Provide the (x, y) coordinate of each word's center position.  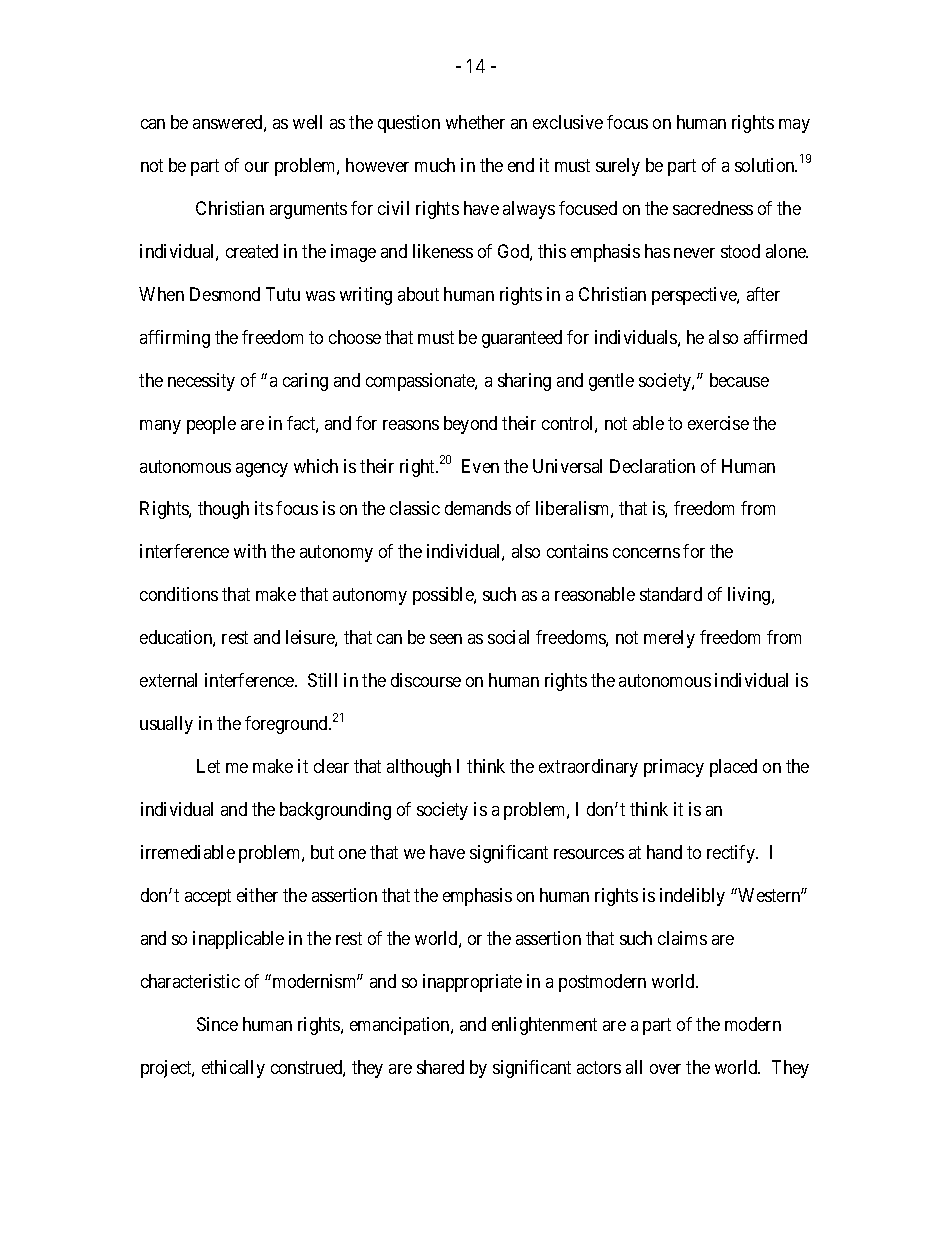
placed (733, 768)
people (211, 425)
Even (480, 466)
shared (440, 1067)
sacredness (713, 208)
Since (217, 1024)
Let (208, 766)
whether (475, 122)
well (307, 122)
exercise (718, 423)
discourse (426, 680)
